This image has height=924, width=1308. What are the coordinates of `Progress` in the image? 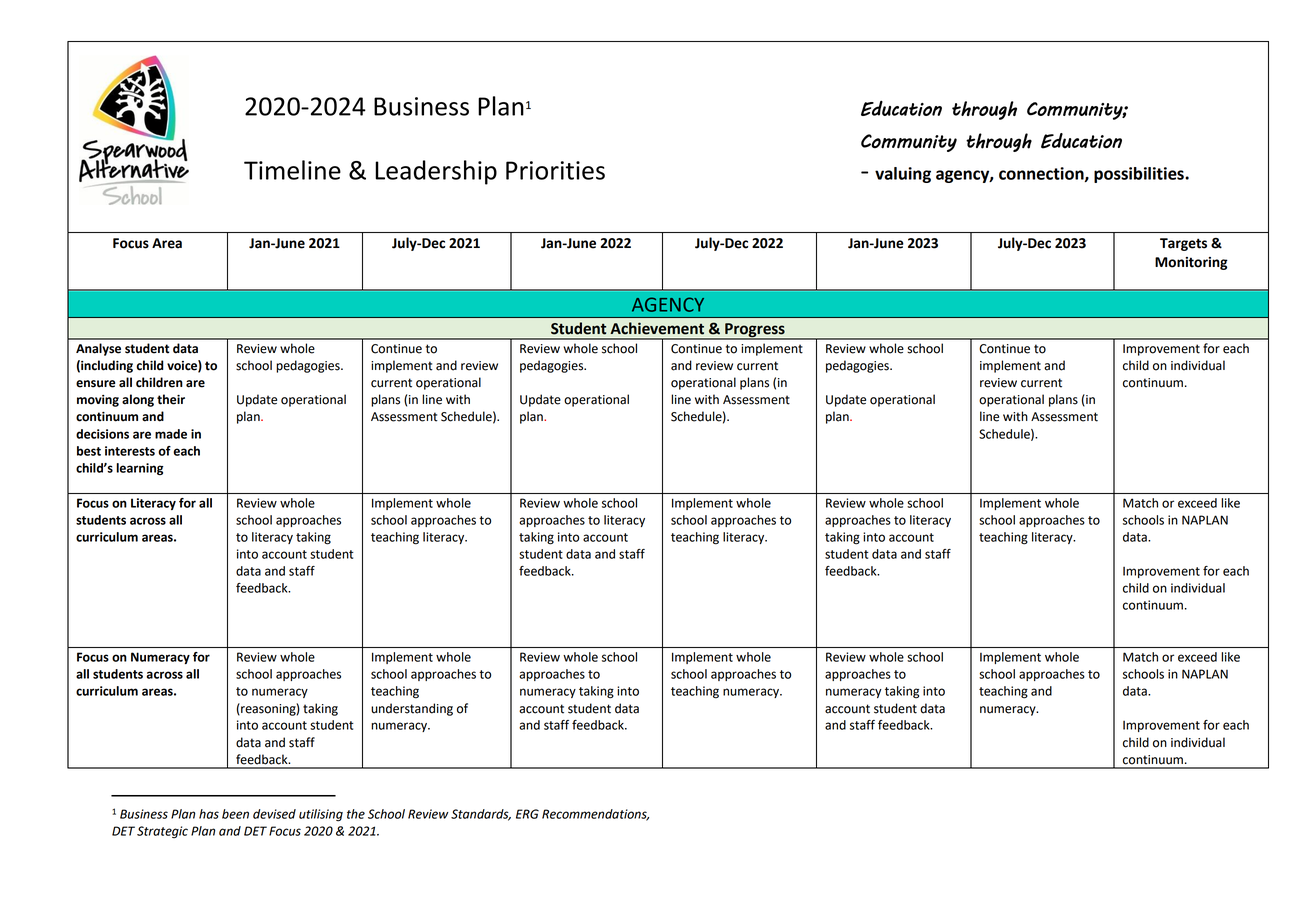 It's located at (755, 331).
